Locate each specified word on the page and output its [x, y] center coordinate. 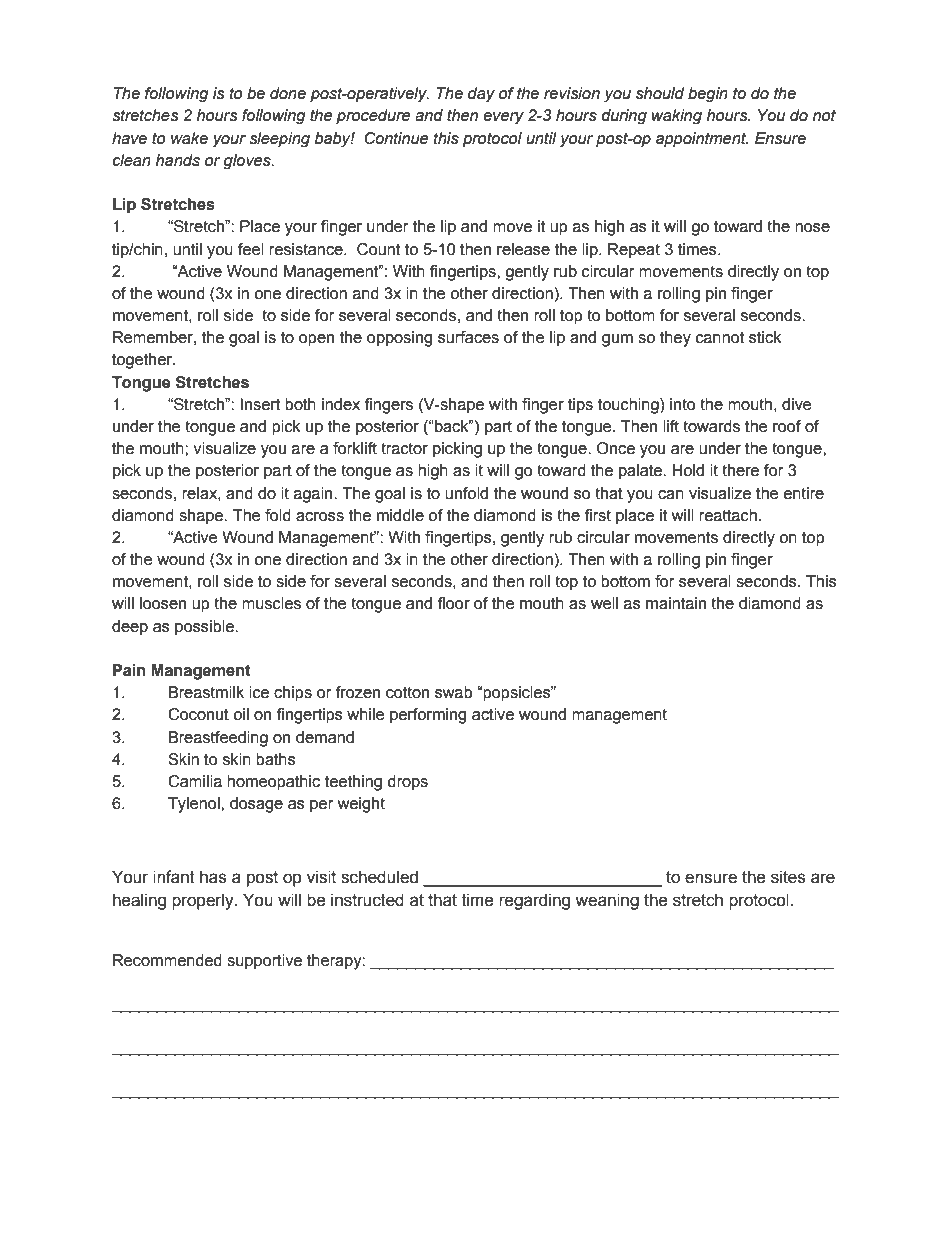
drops [407, 783]
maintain [676, 603]
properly [204, 901]
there [740, 470]
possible [205, 628]
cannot [720, 337]
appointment [702, 140]
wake [189, 138]
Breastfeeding [218, 739]
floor [454, 603]
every [503, 118]
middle [400, 515]
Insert [260, 404]
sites [788, 877]
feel [251, 249]
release [523, 249]
